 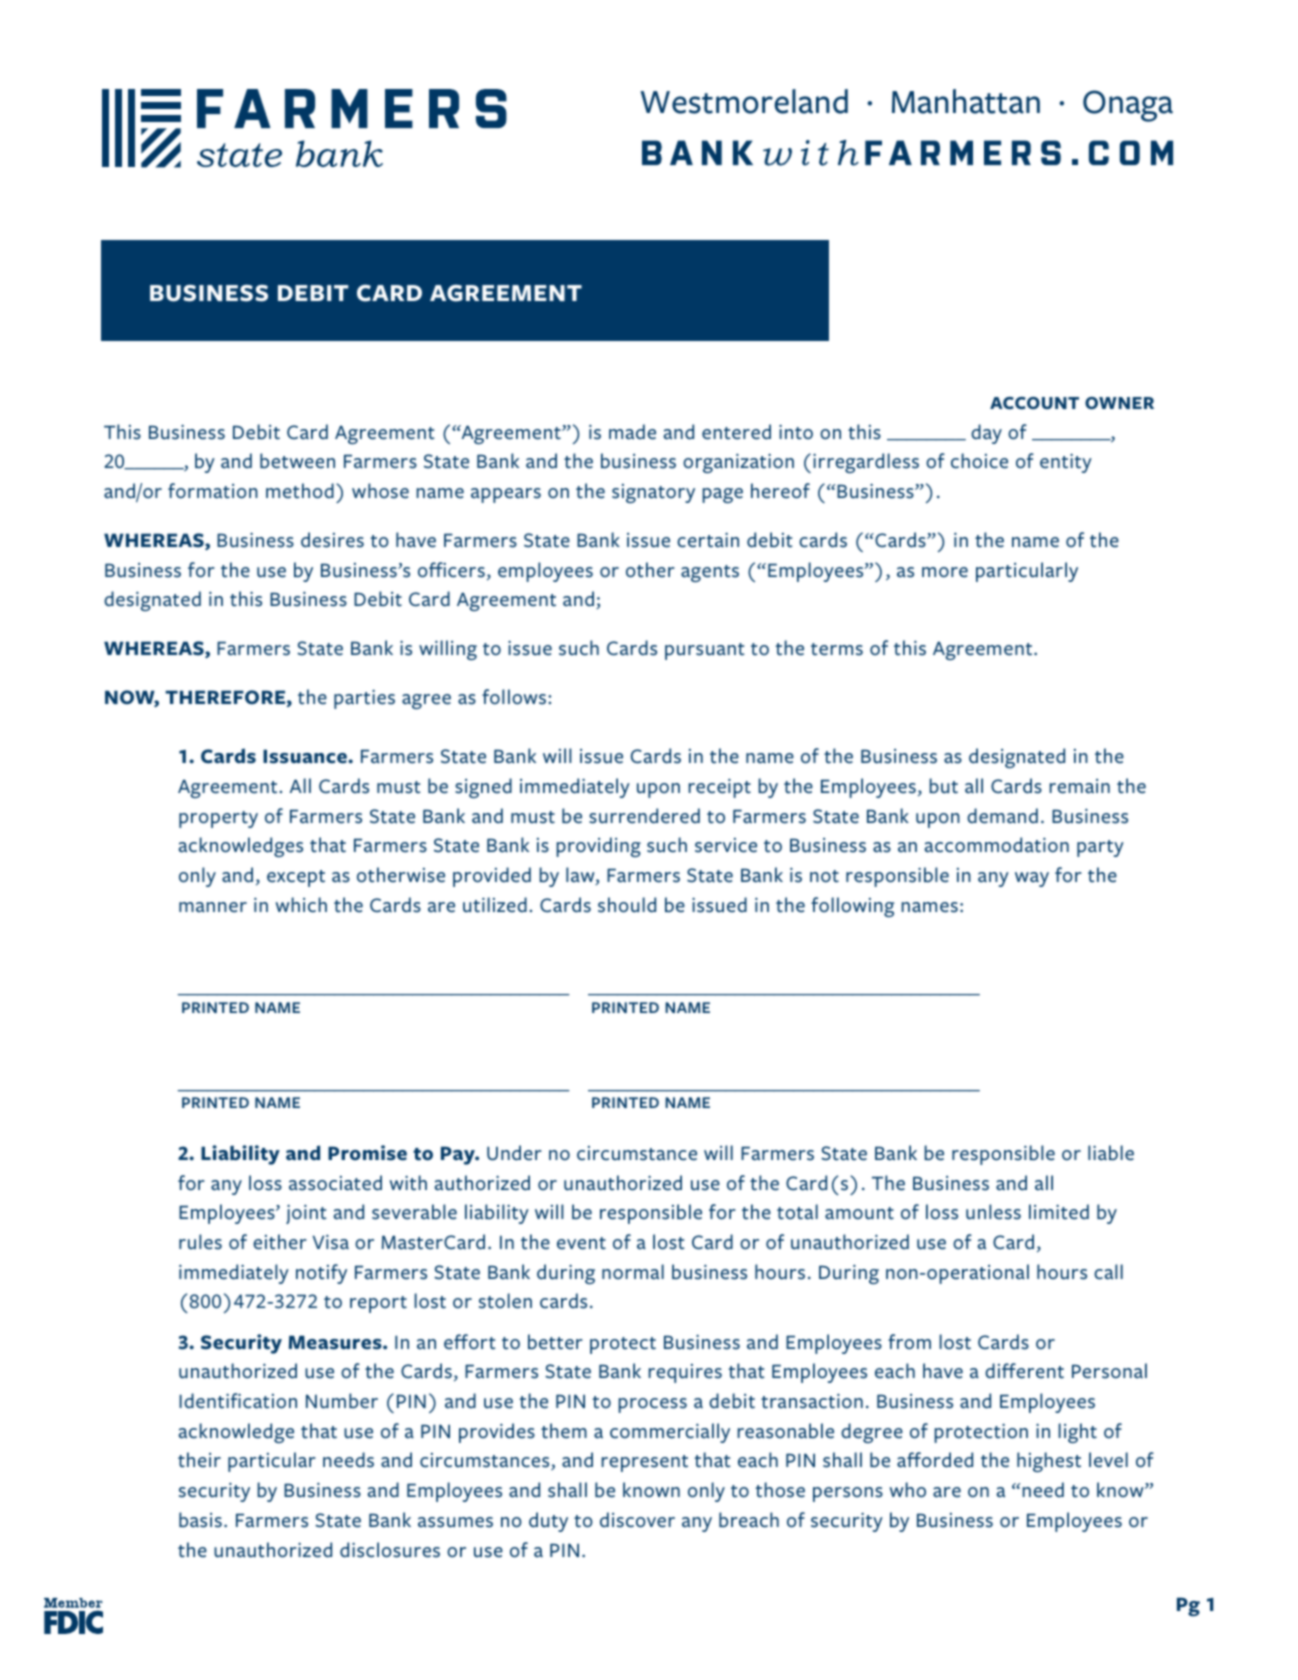 I want to click on disclosures, so click(x=390, y=1550).
